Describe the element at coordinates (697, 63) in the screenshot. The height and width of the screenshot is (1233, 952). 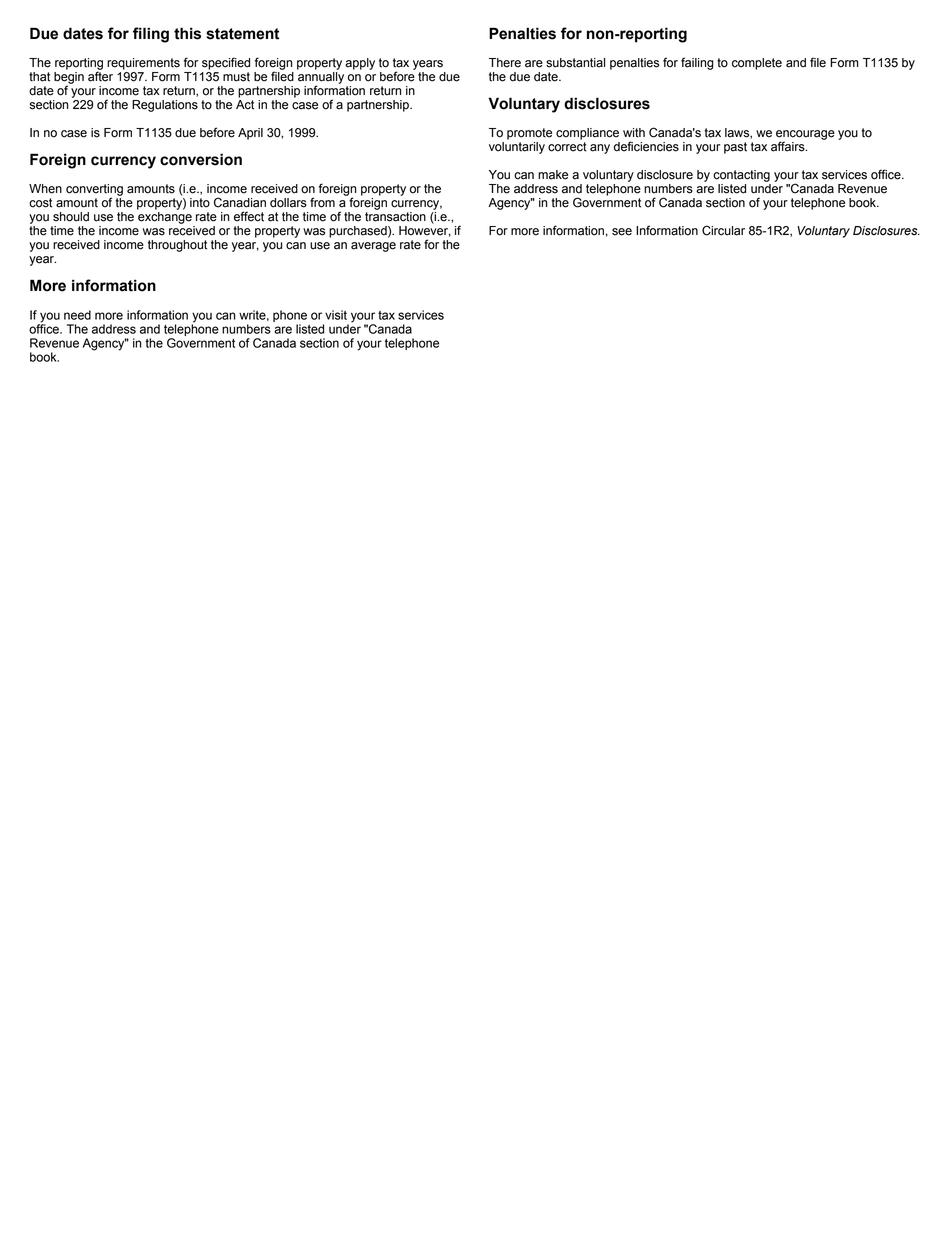
I see `failing` at that location.
